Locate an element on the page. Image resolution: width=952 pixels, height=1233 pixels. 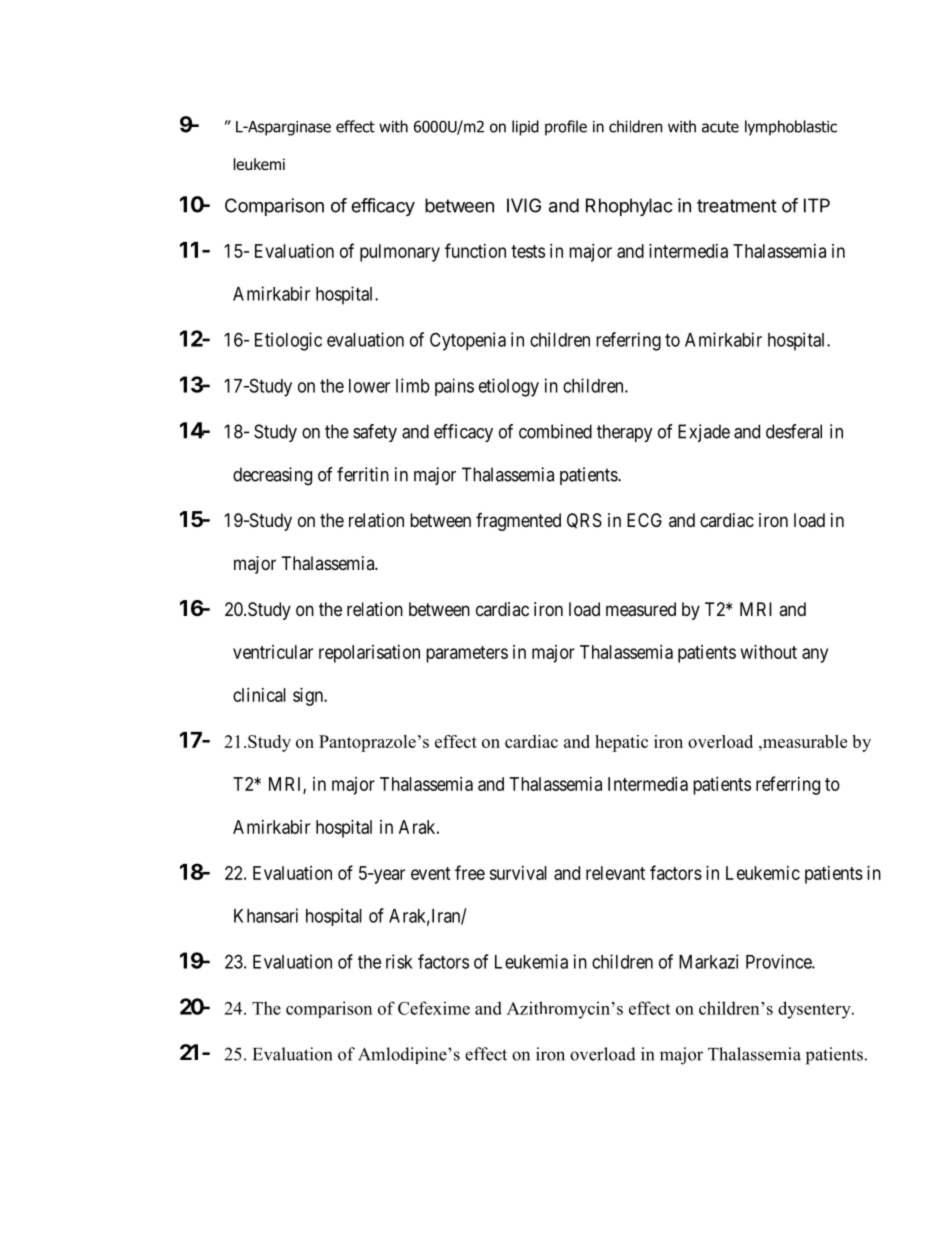
pulmonary is located at coordinates (400, 253).
